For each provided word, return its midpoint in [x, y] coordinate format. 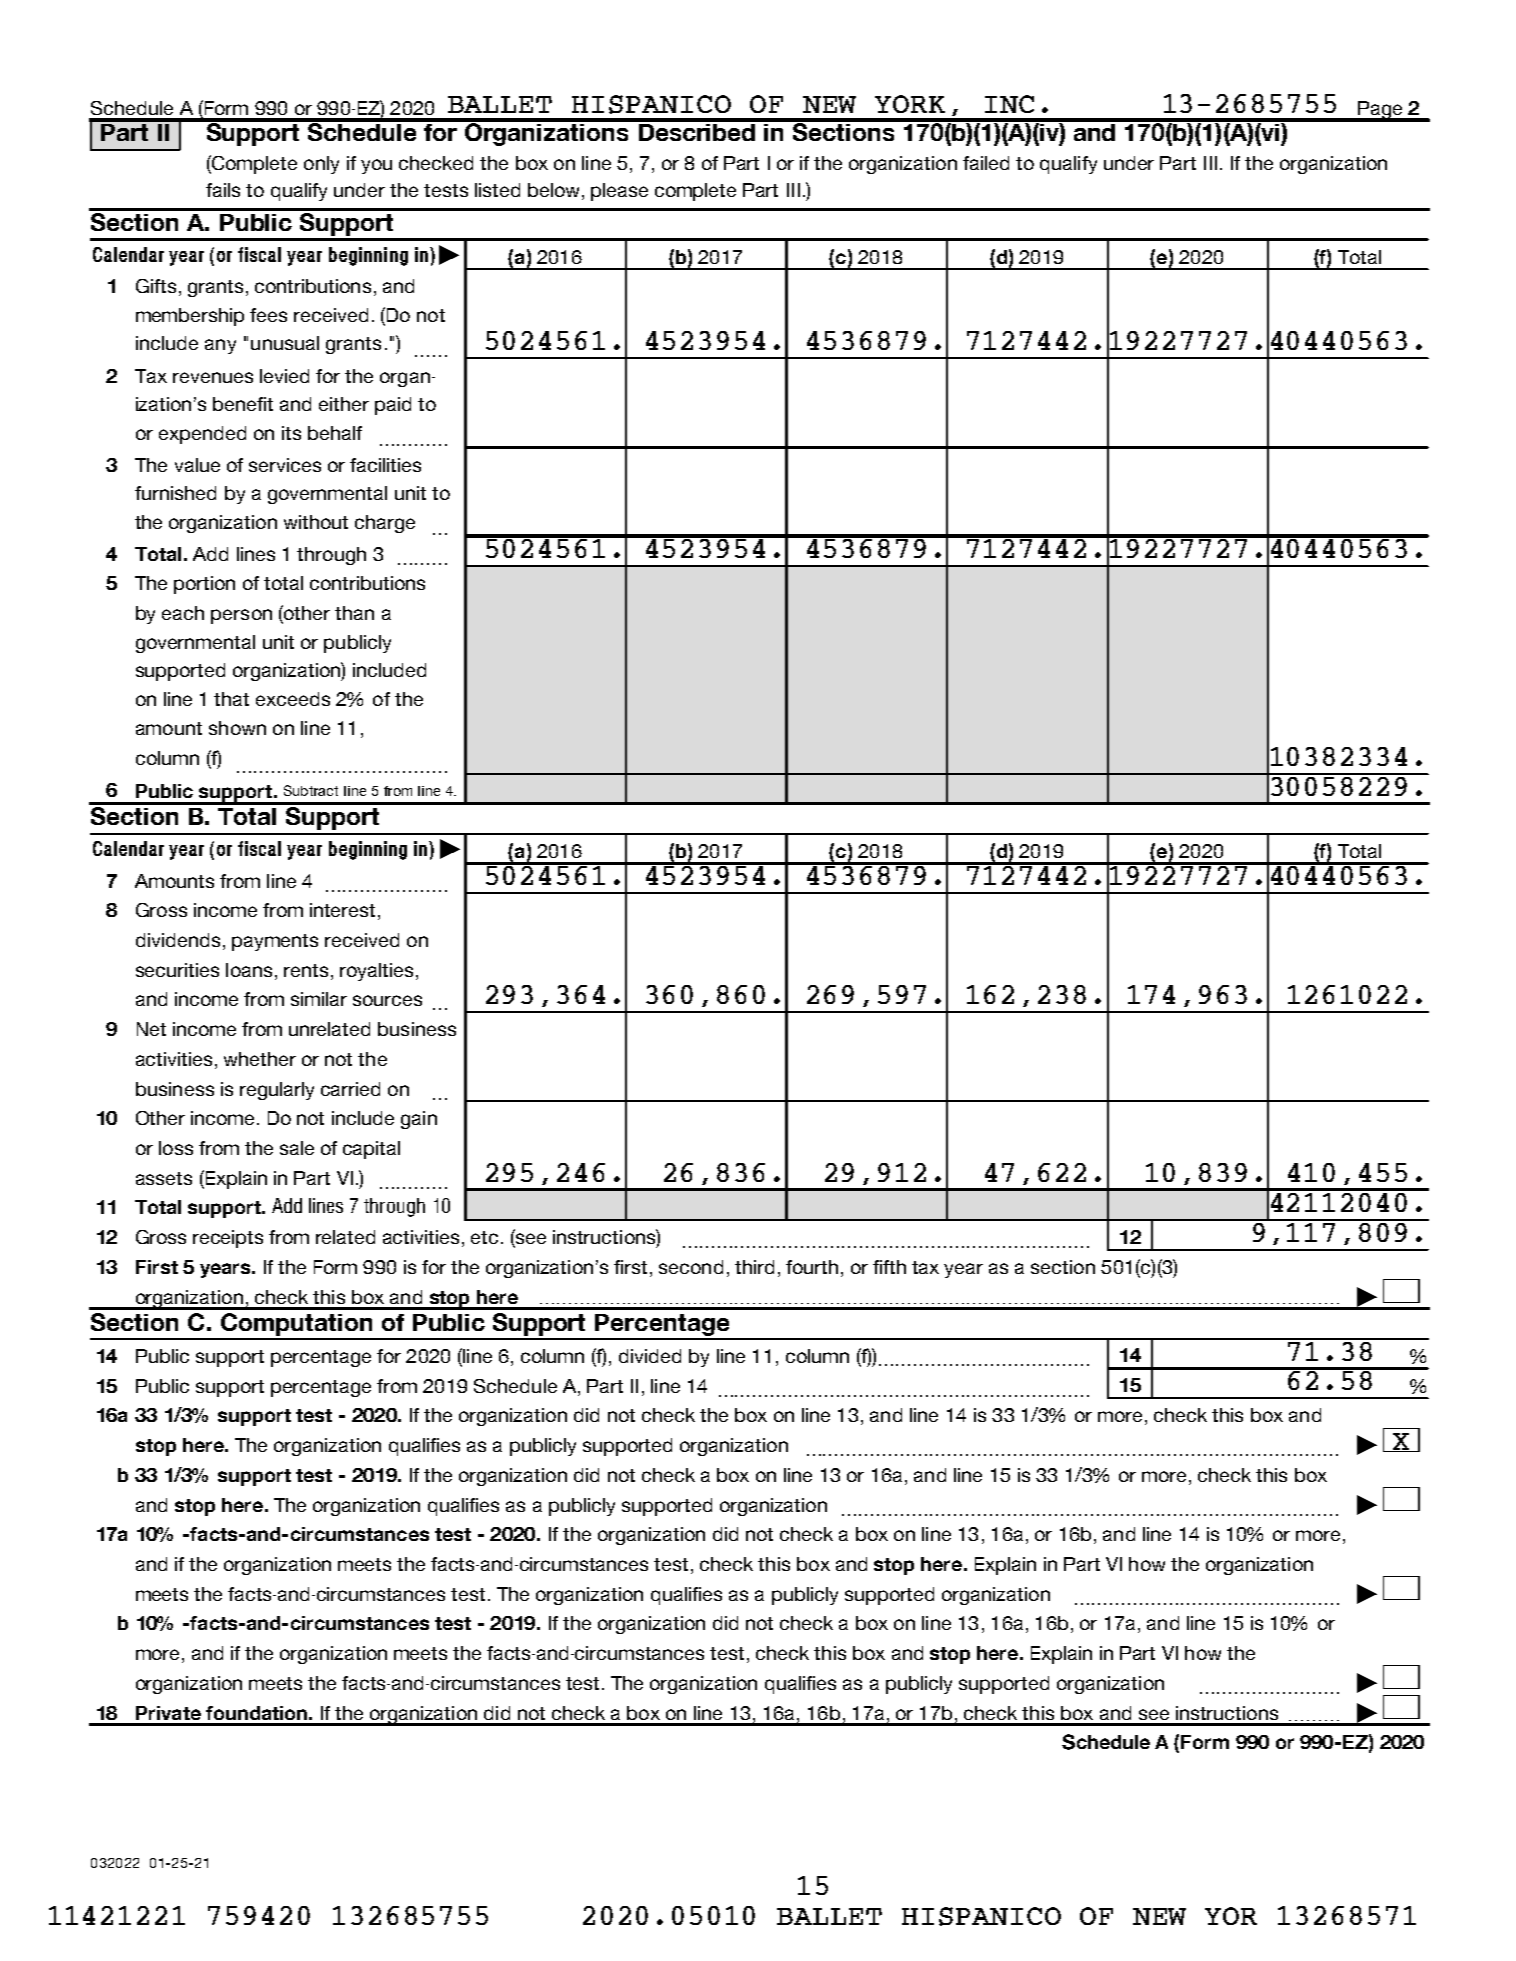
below [553, 190]
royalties [376, 972]
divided [650, 1356]
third [754, 1267]
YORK [910, 104]
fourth [812, 1267]
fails [223, 190]
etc [484, 1237]
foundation [256, 1713]
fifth [889, 1267]
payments [275, 942]
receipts [228, 1239]
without [316, 522]
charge [385, 524]
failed [986, 163]
